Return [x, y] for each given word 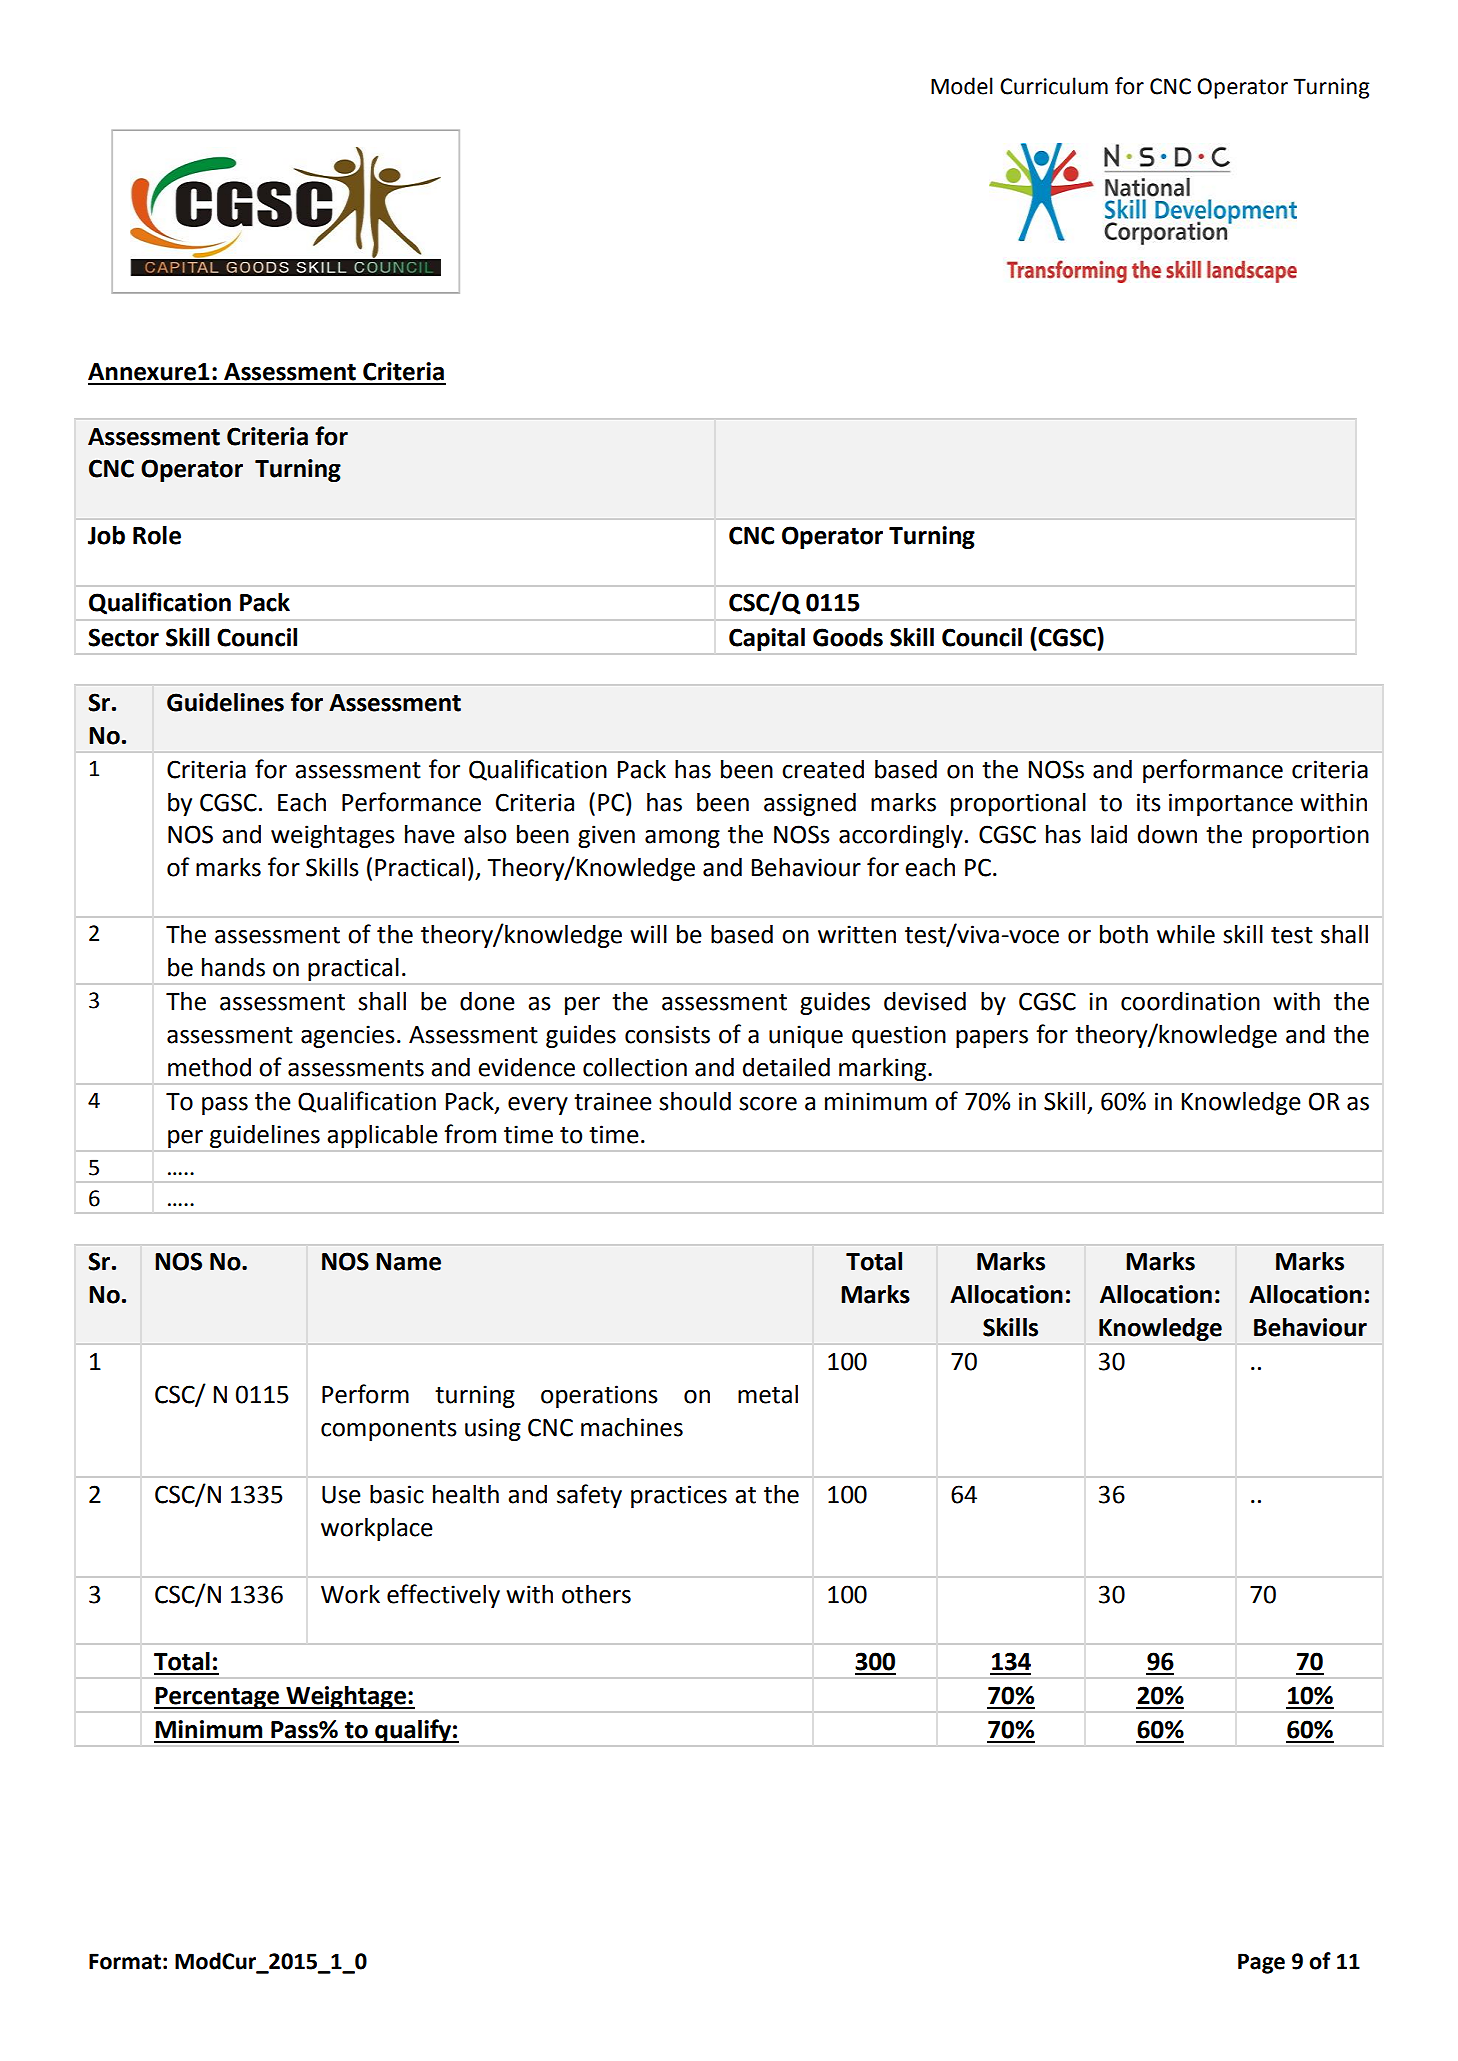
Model [962, 86]
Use [341, 1495]
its [1149, 802]
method [209, 1067]
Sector [123, 637]
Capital [767, 639]
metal [768, 1394]
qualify [413, 1731]
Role [157, 535]
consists [667, 1034]
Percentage [218, 1698]
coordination [1190, 1001]
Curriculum [1054, 86]
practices [679, 1496]
